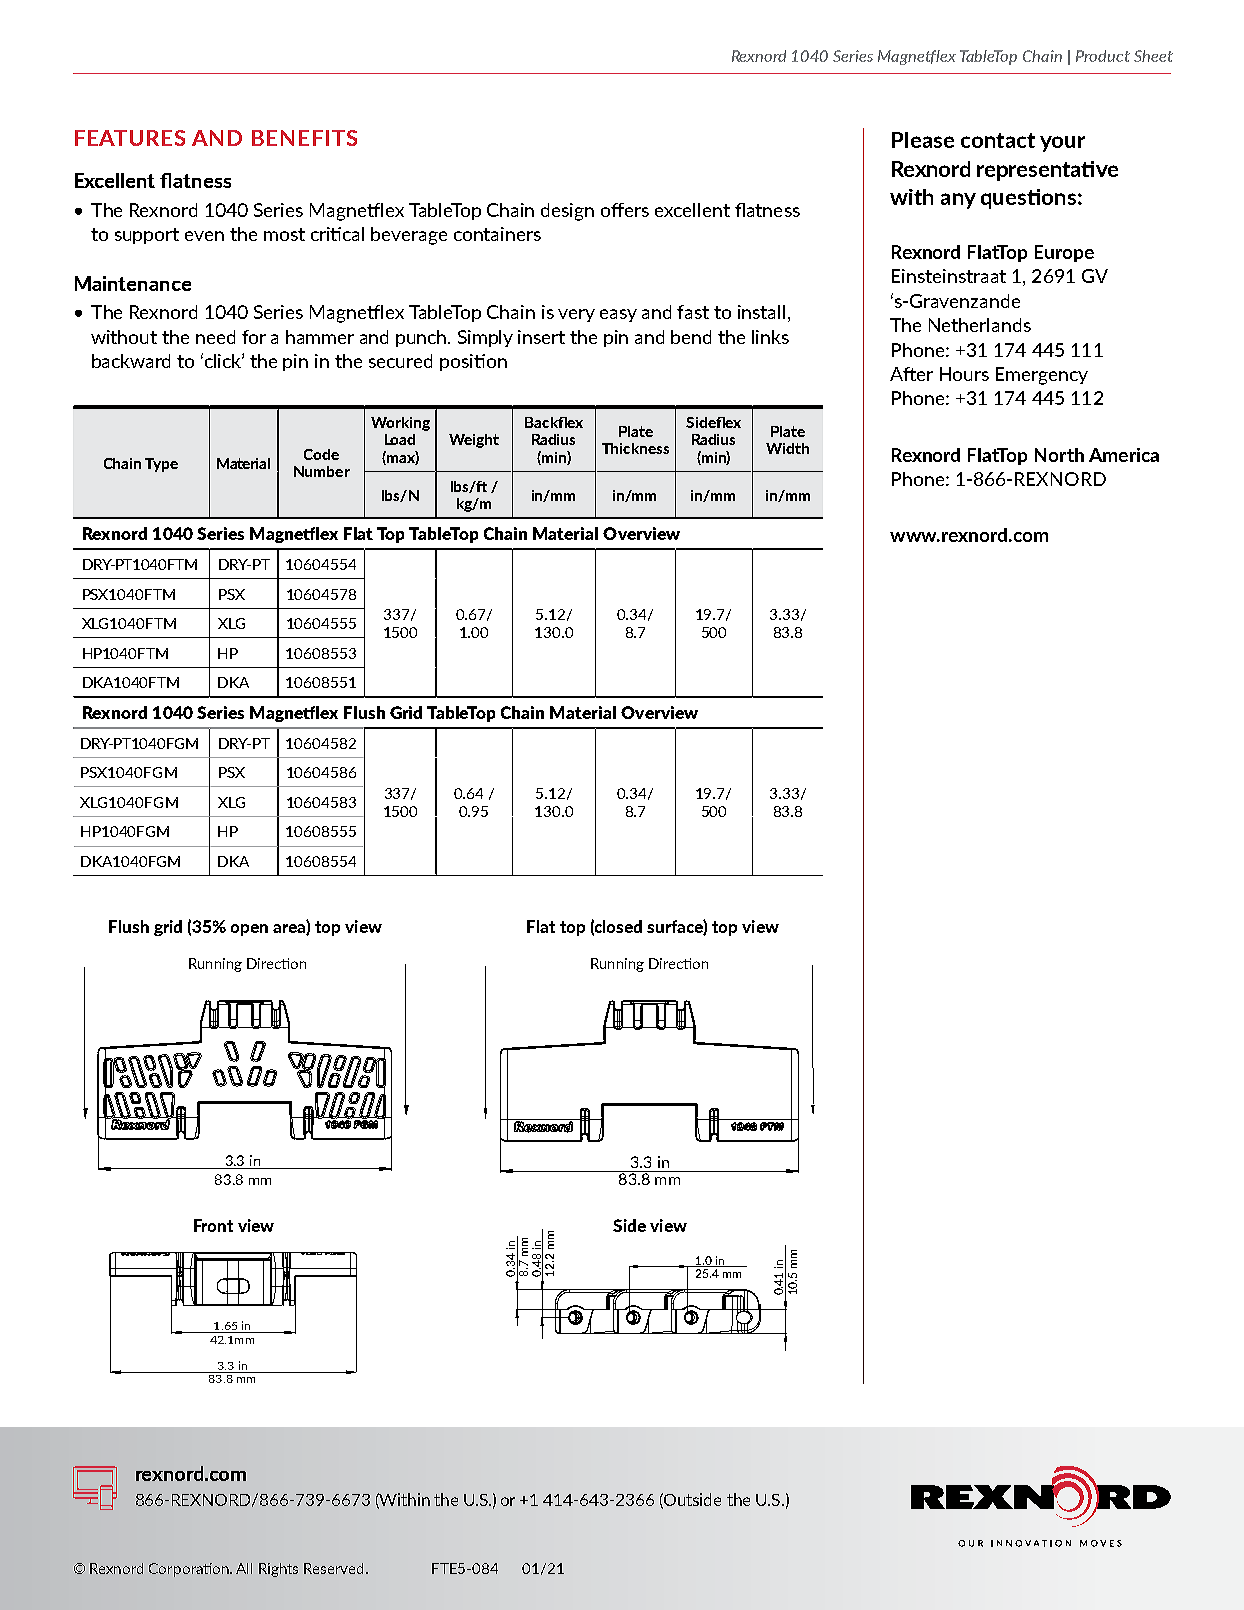  I want to click on BENEFITS, so click(304, 138).
